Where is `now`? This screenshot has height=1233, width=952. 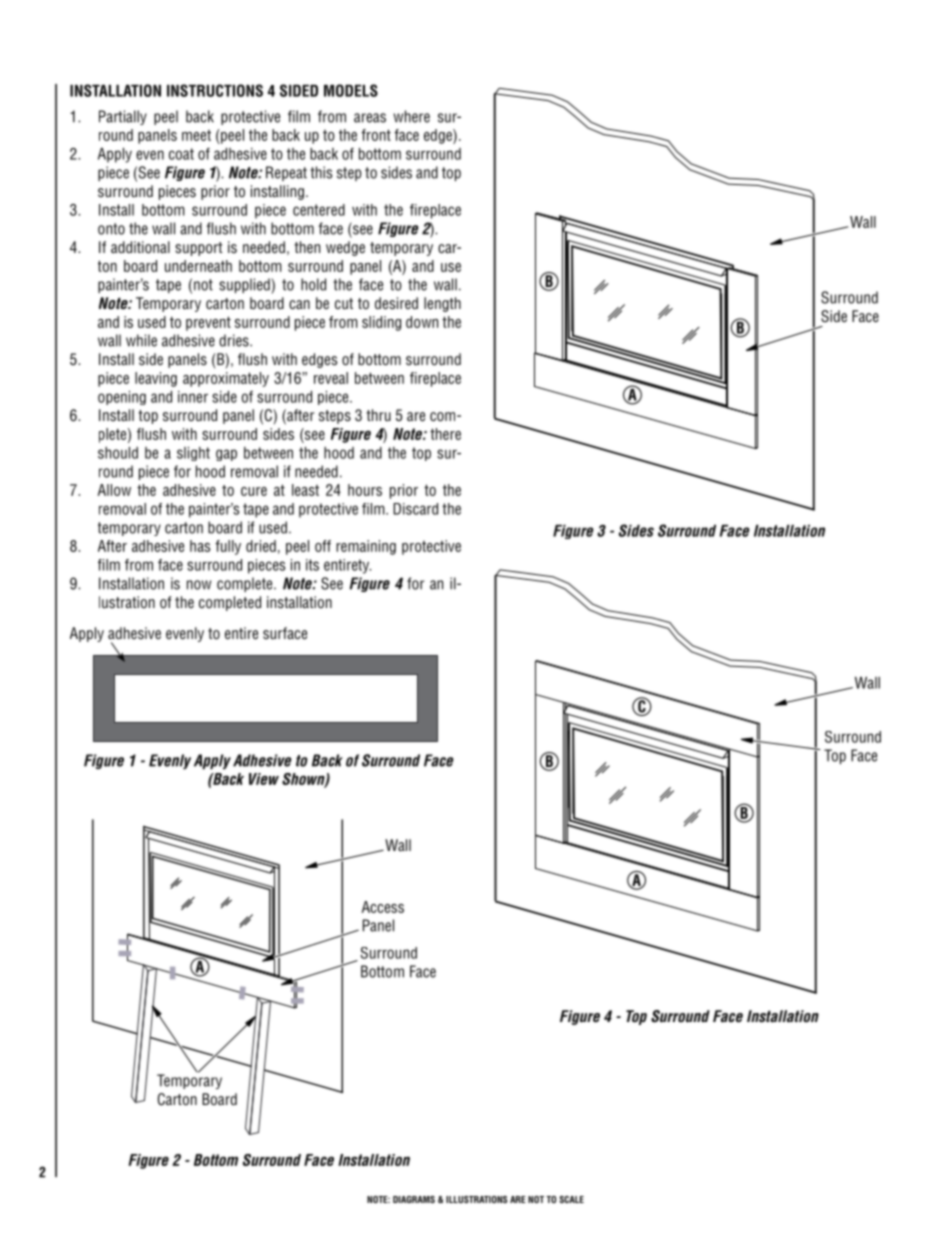
now is located at coordinates (199, 585).
